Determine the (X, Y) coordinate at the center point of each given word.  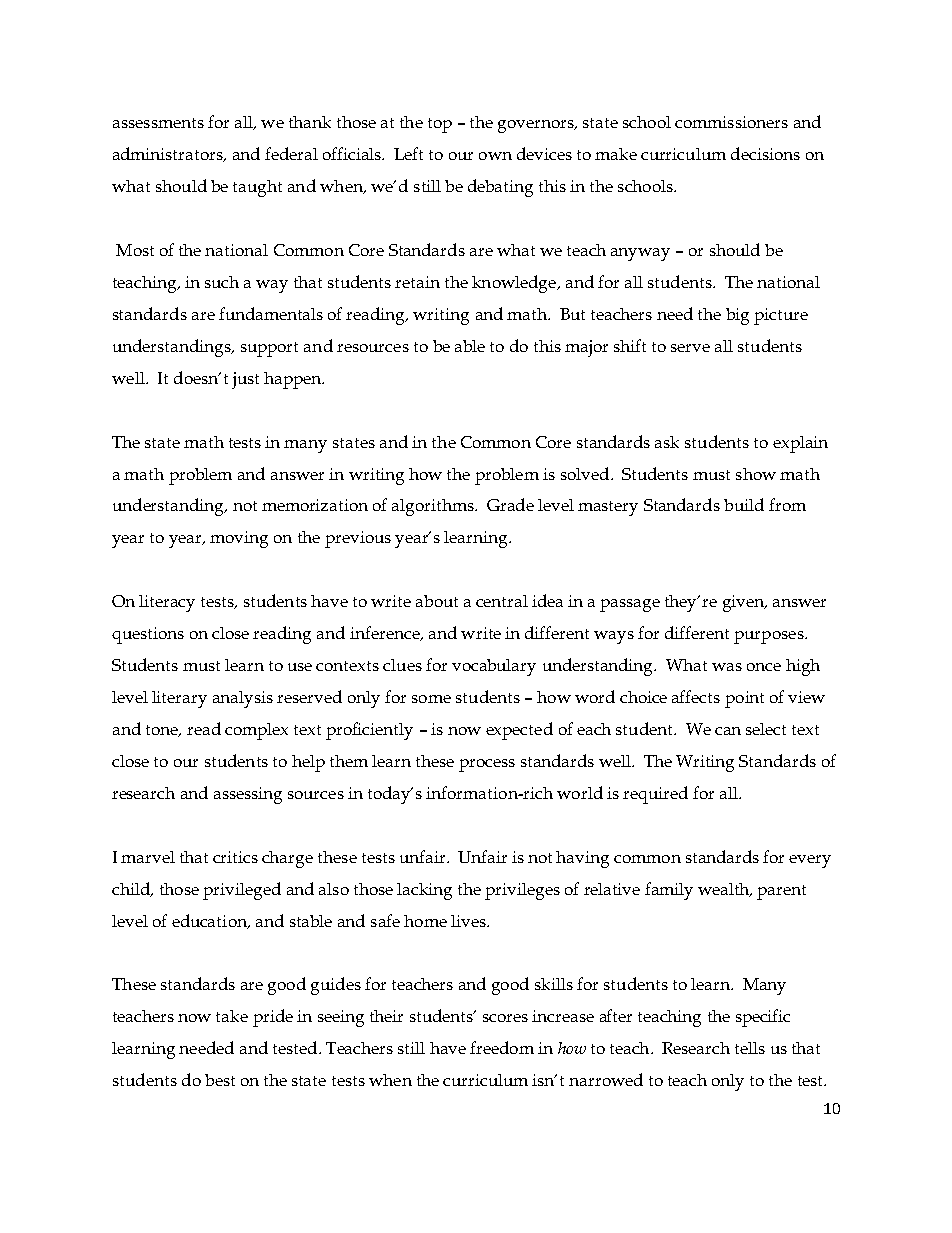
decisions (765, 153)
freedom (502, 1047)
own (495, 156)
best (220, 1080)
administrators (169, 154)
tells (750, 1048)
